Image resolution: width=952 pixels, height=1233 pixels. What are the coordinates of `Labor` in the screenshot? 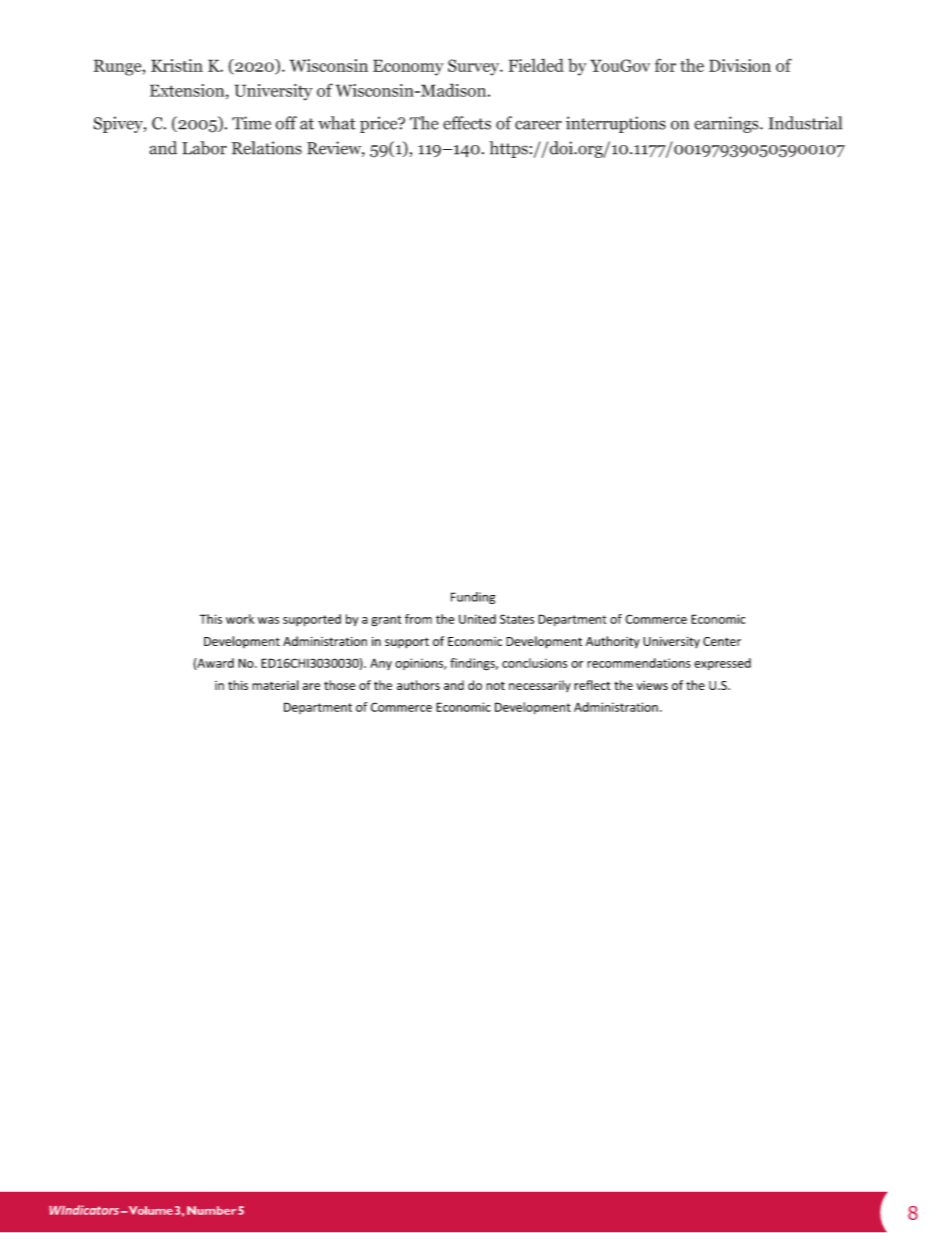 It's located at (204, 148).
